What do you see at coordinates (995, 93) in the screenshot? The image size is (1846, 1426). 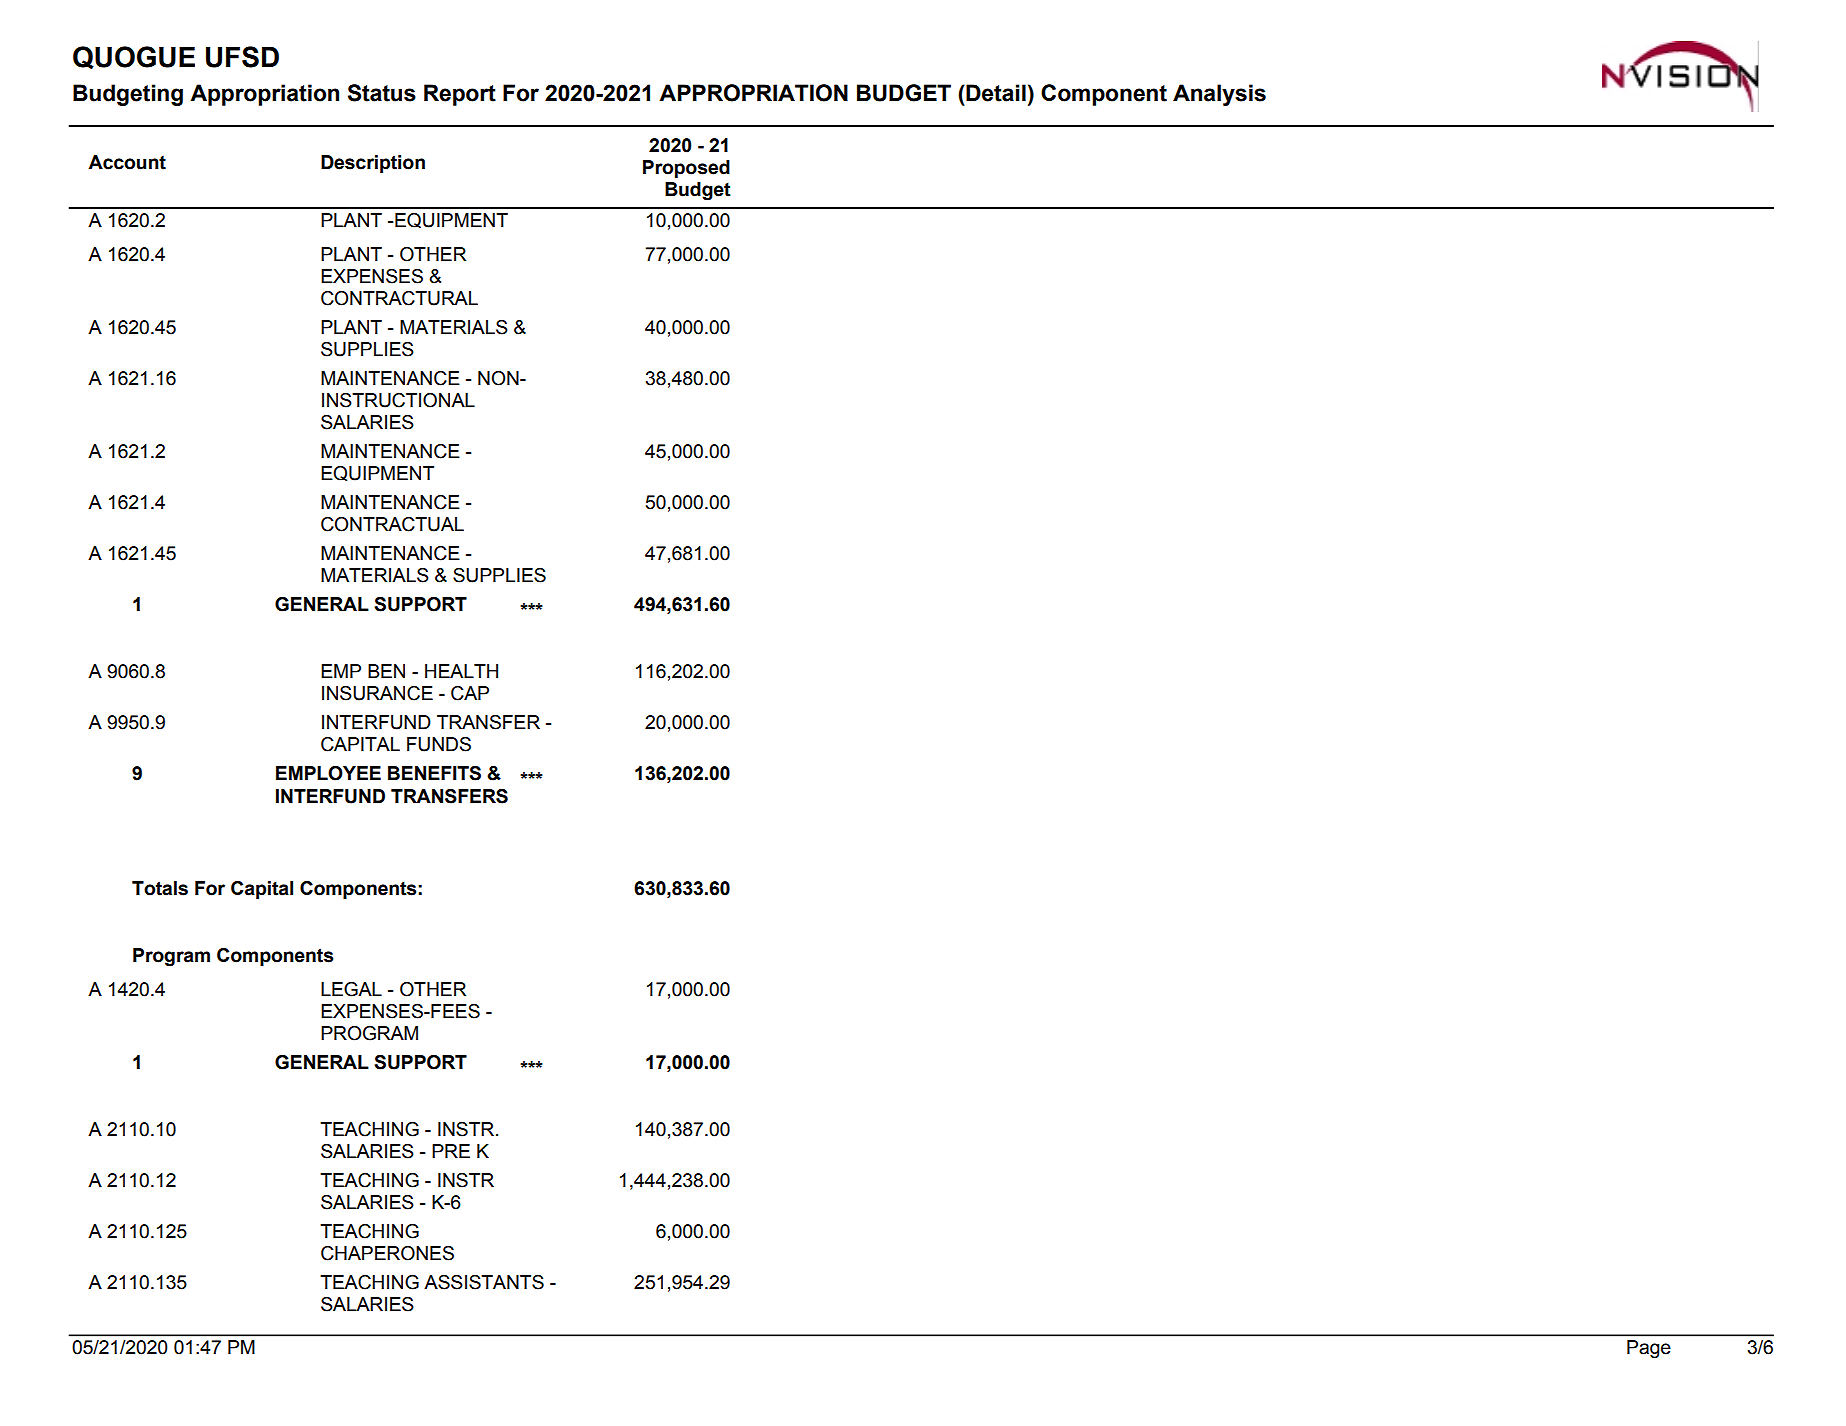 I see `Detail` at bounding box center [995, 93].
